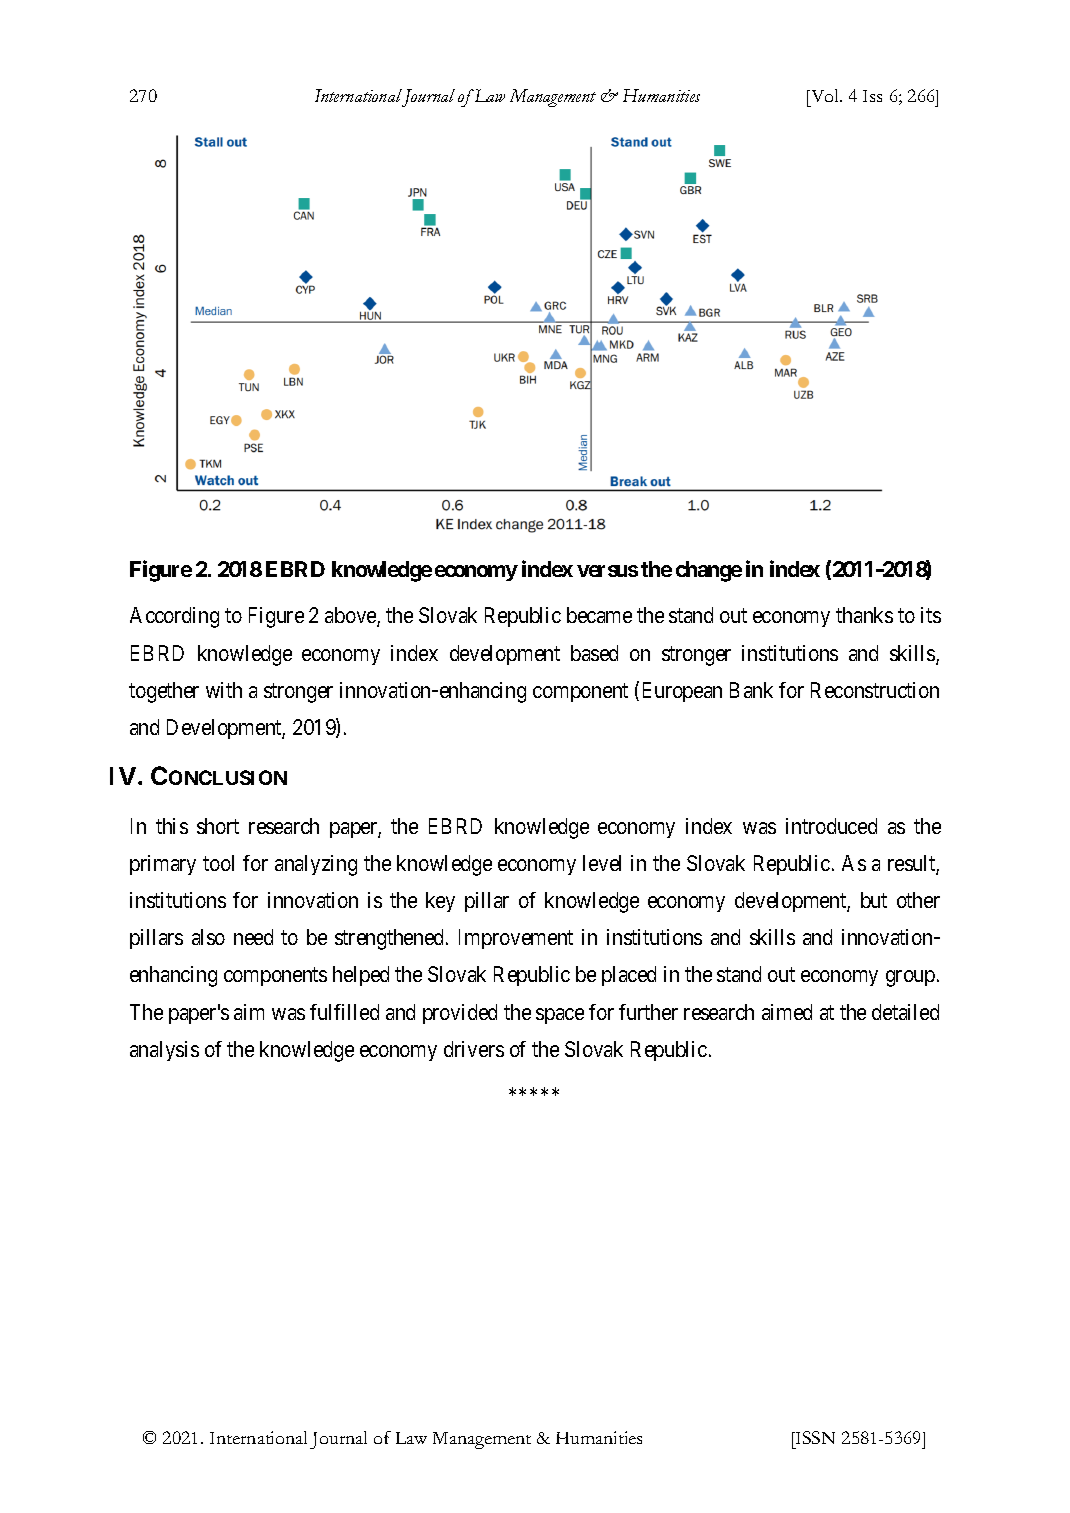  What do you see at coordinates (218, 826) in the page?
I see `short` at bounding box center [218, 826].
